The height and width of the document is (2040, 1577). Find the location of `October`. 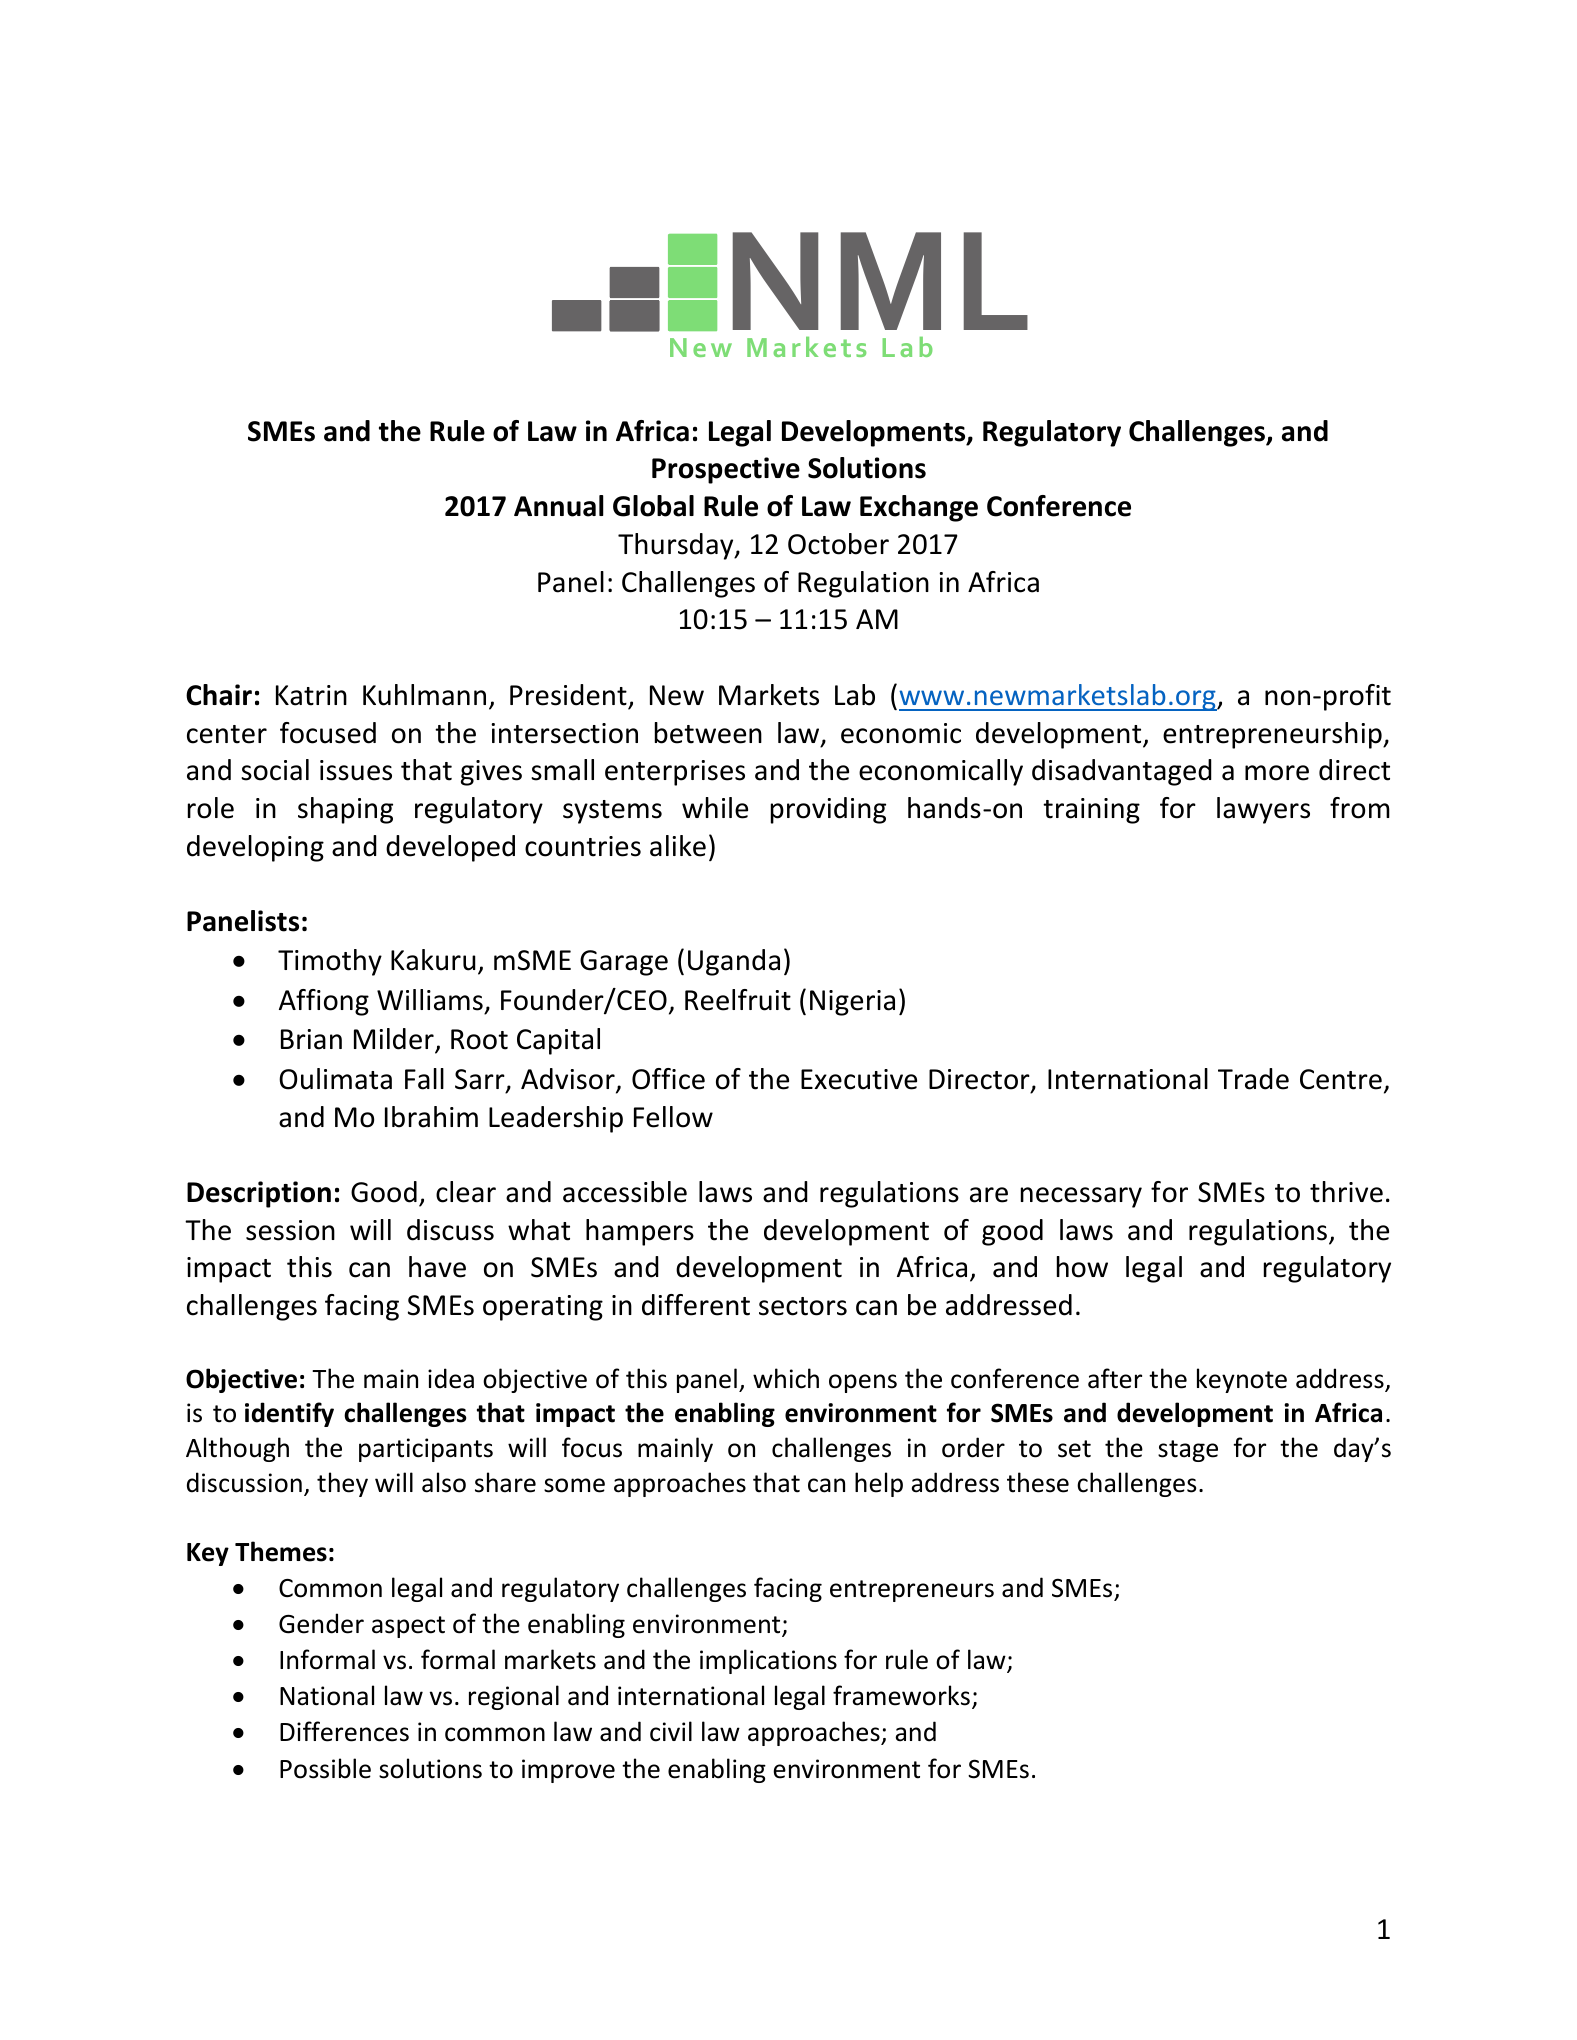

October is located at coordinates (838, 544).
